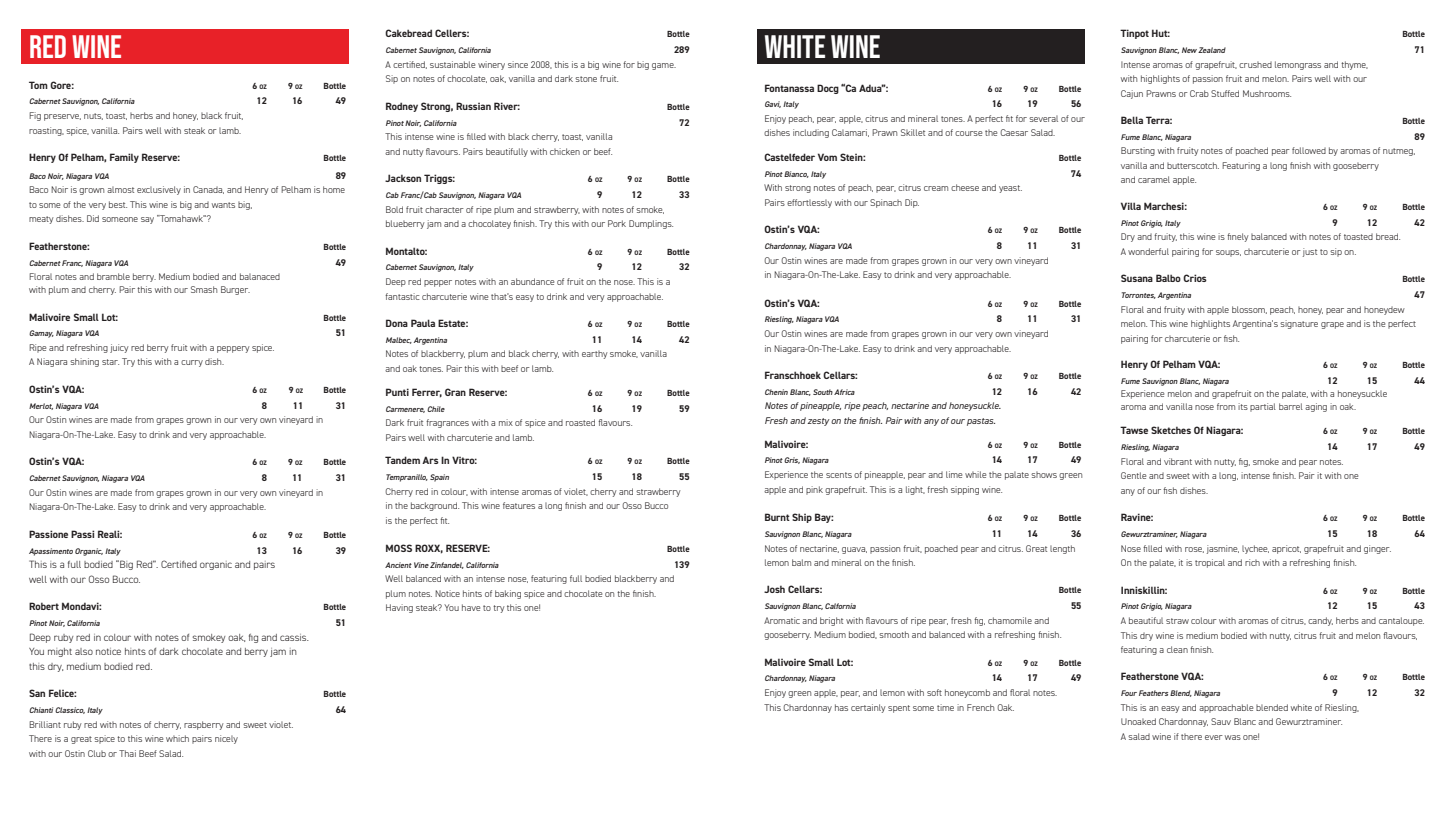 Image resolution: width=1456 pixels, height=815 pixels. What do you see at coordinates (452, 64) in the image?
I see `sustainable` at bounding box center [452, 64].
